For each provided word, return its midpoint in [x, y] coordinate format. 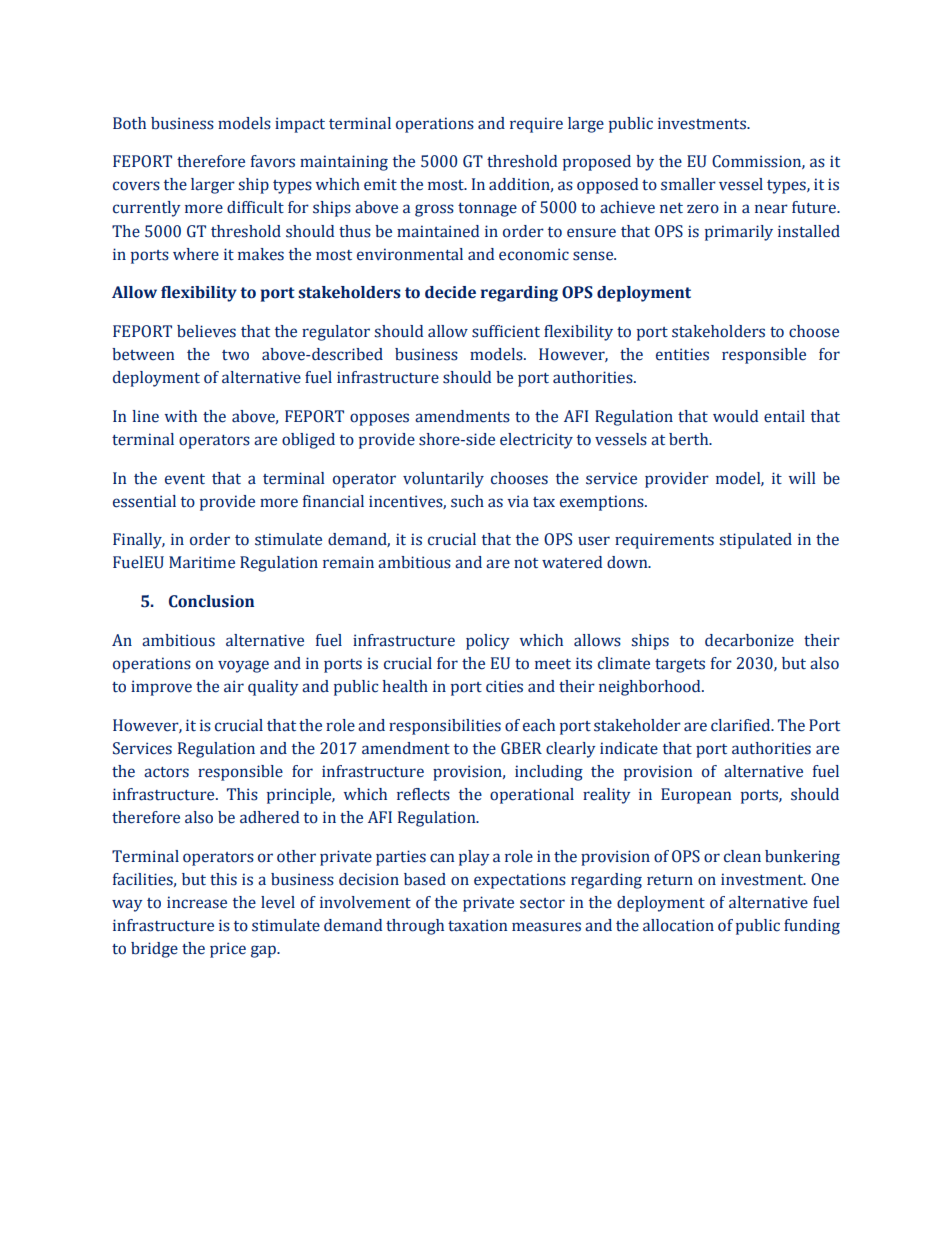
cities [504, 686]
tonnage [487, 210]
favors [273, 161]
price [228, 950]
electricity [536, 441]
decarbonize [749, 640]
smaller [688, 184]
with [181, 416]
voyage [243, 666]
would [735, 416]
